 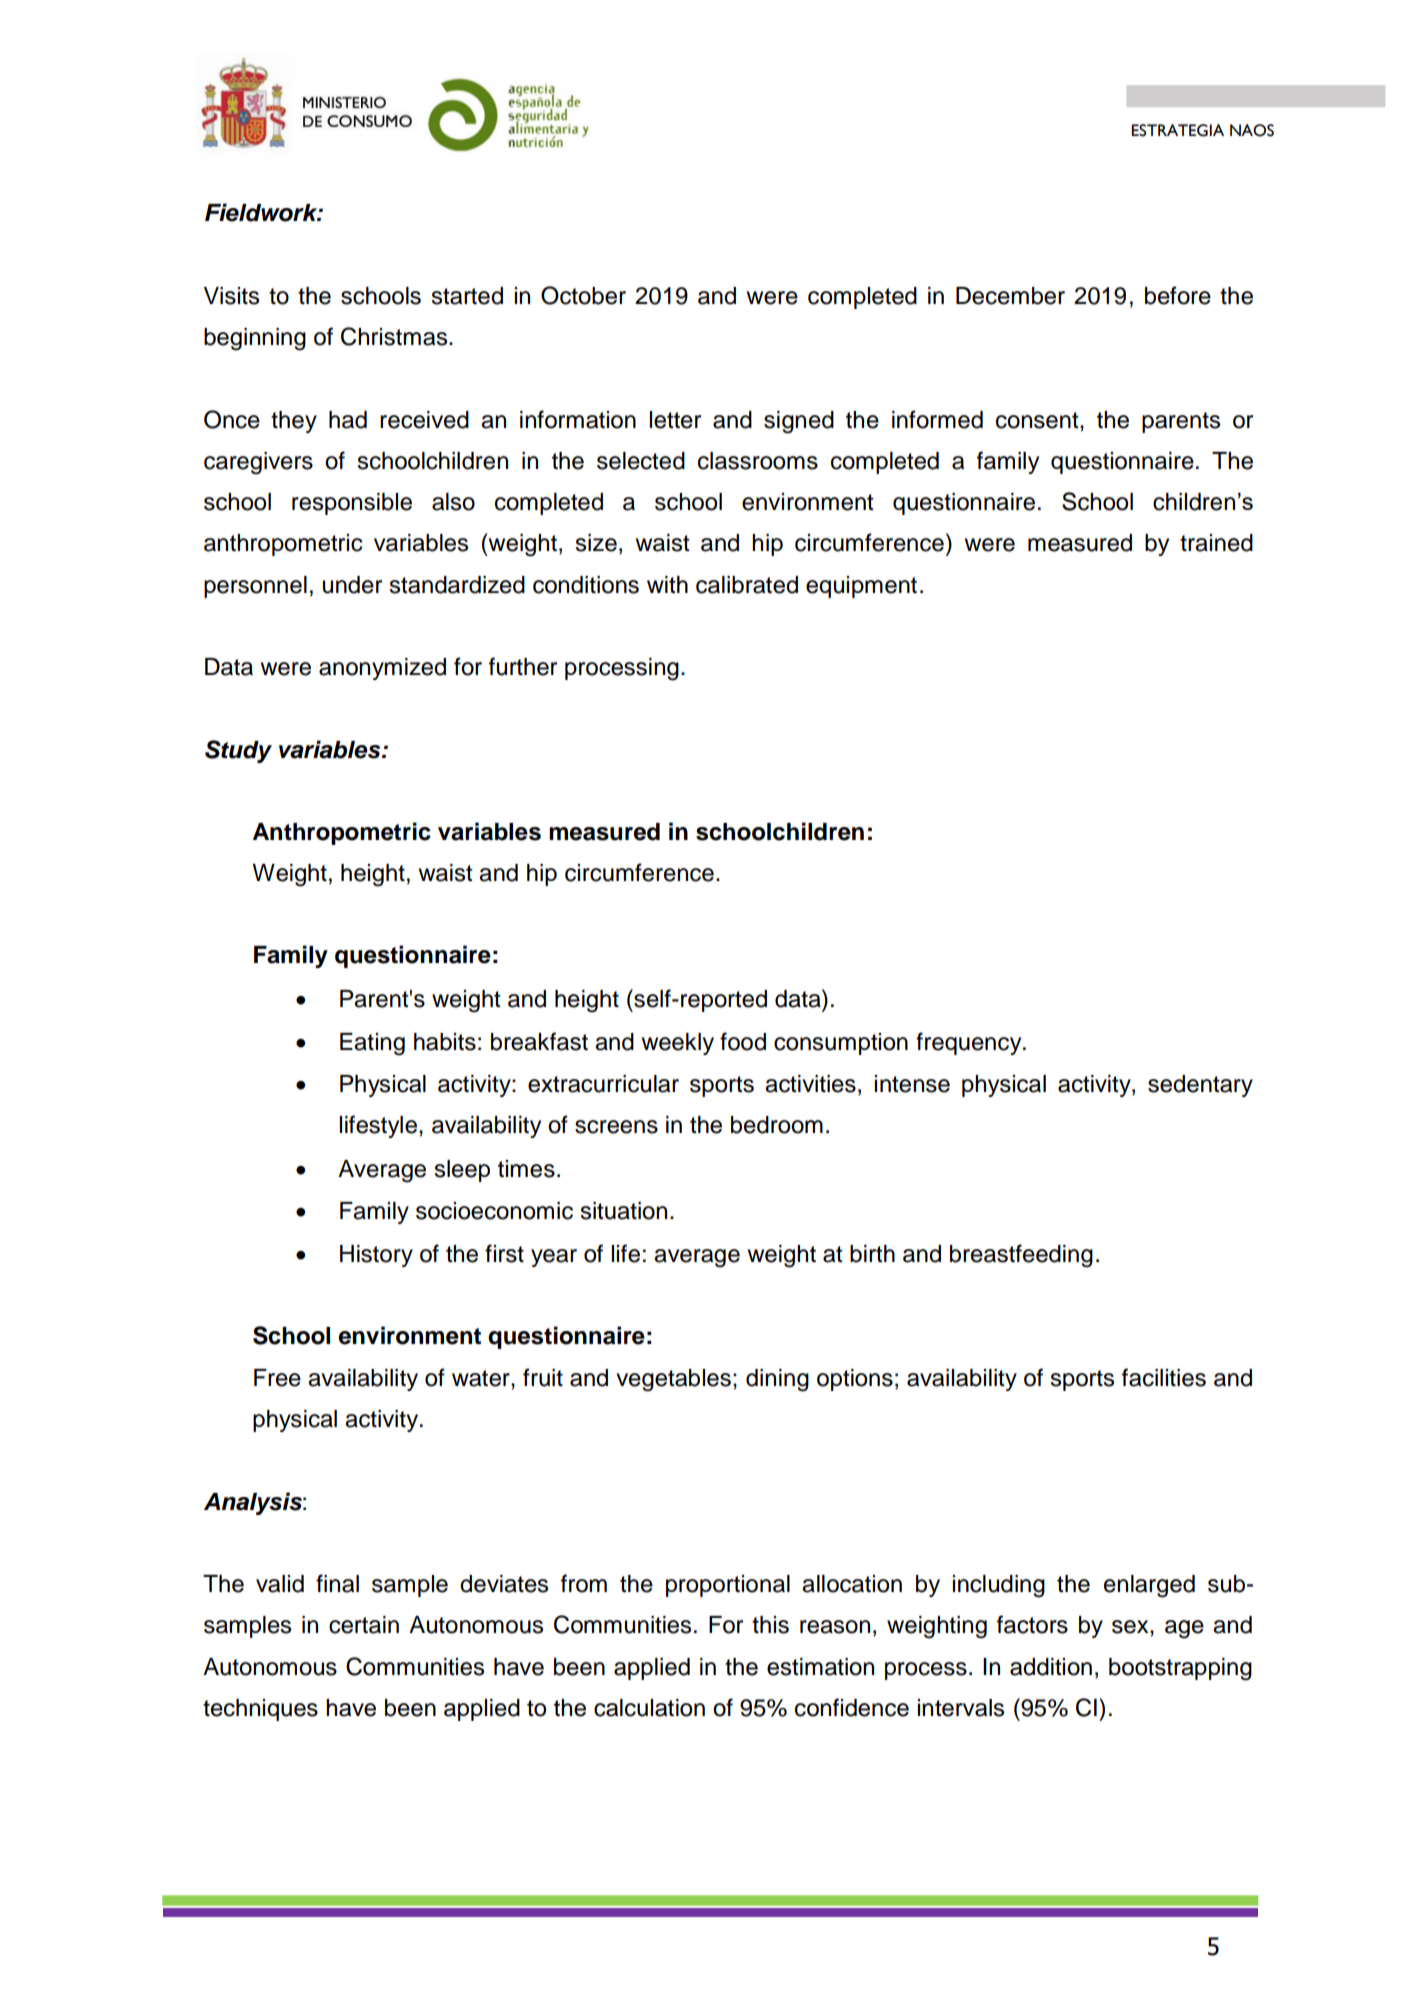 What do you see at coordinates (1178, 295) in the screenshot?
I see `before` at bounding box center [1178, 295].
